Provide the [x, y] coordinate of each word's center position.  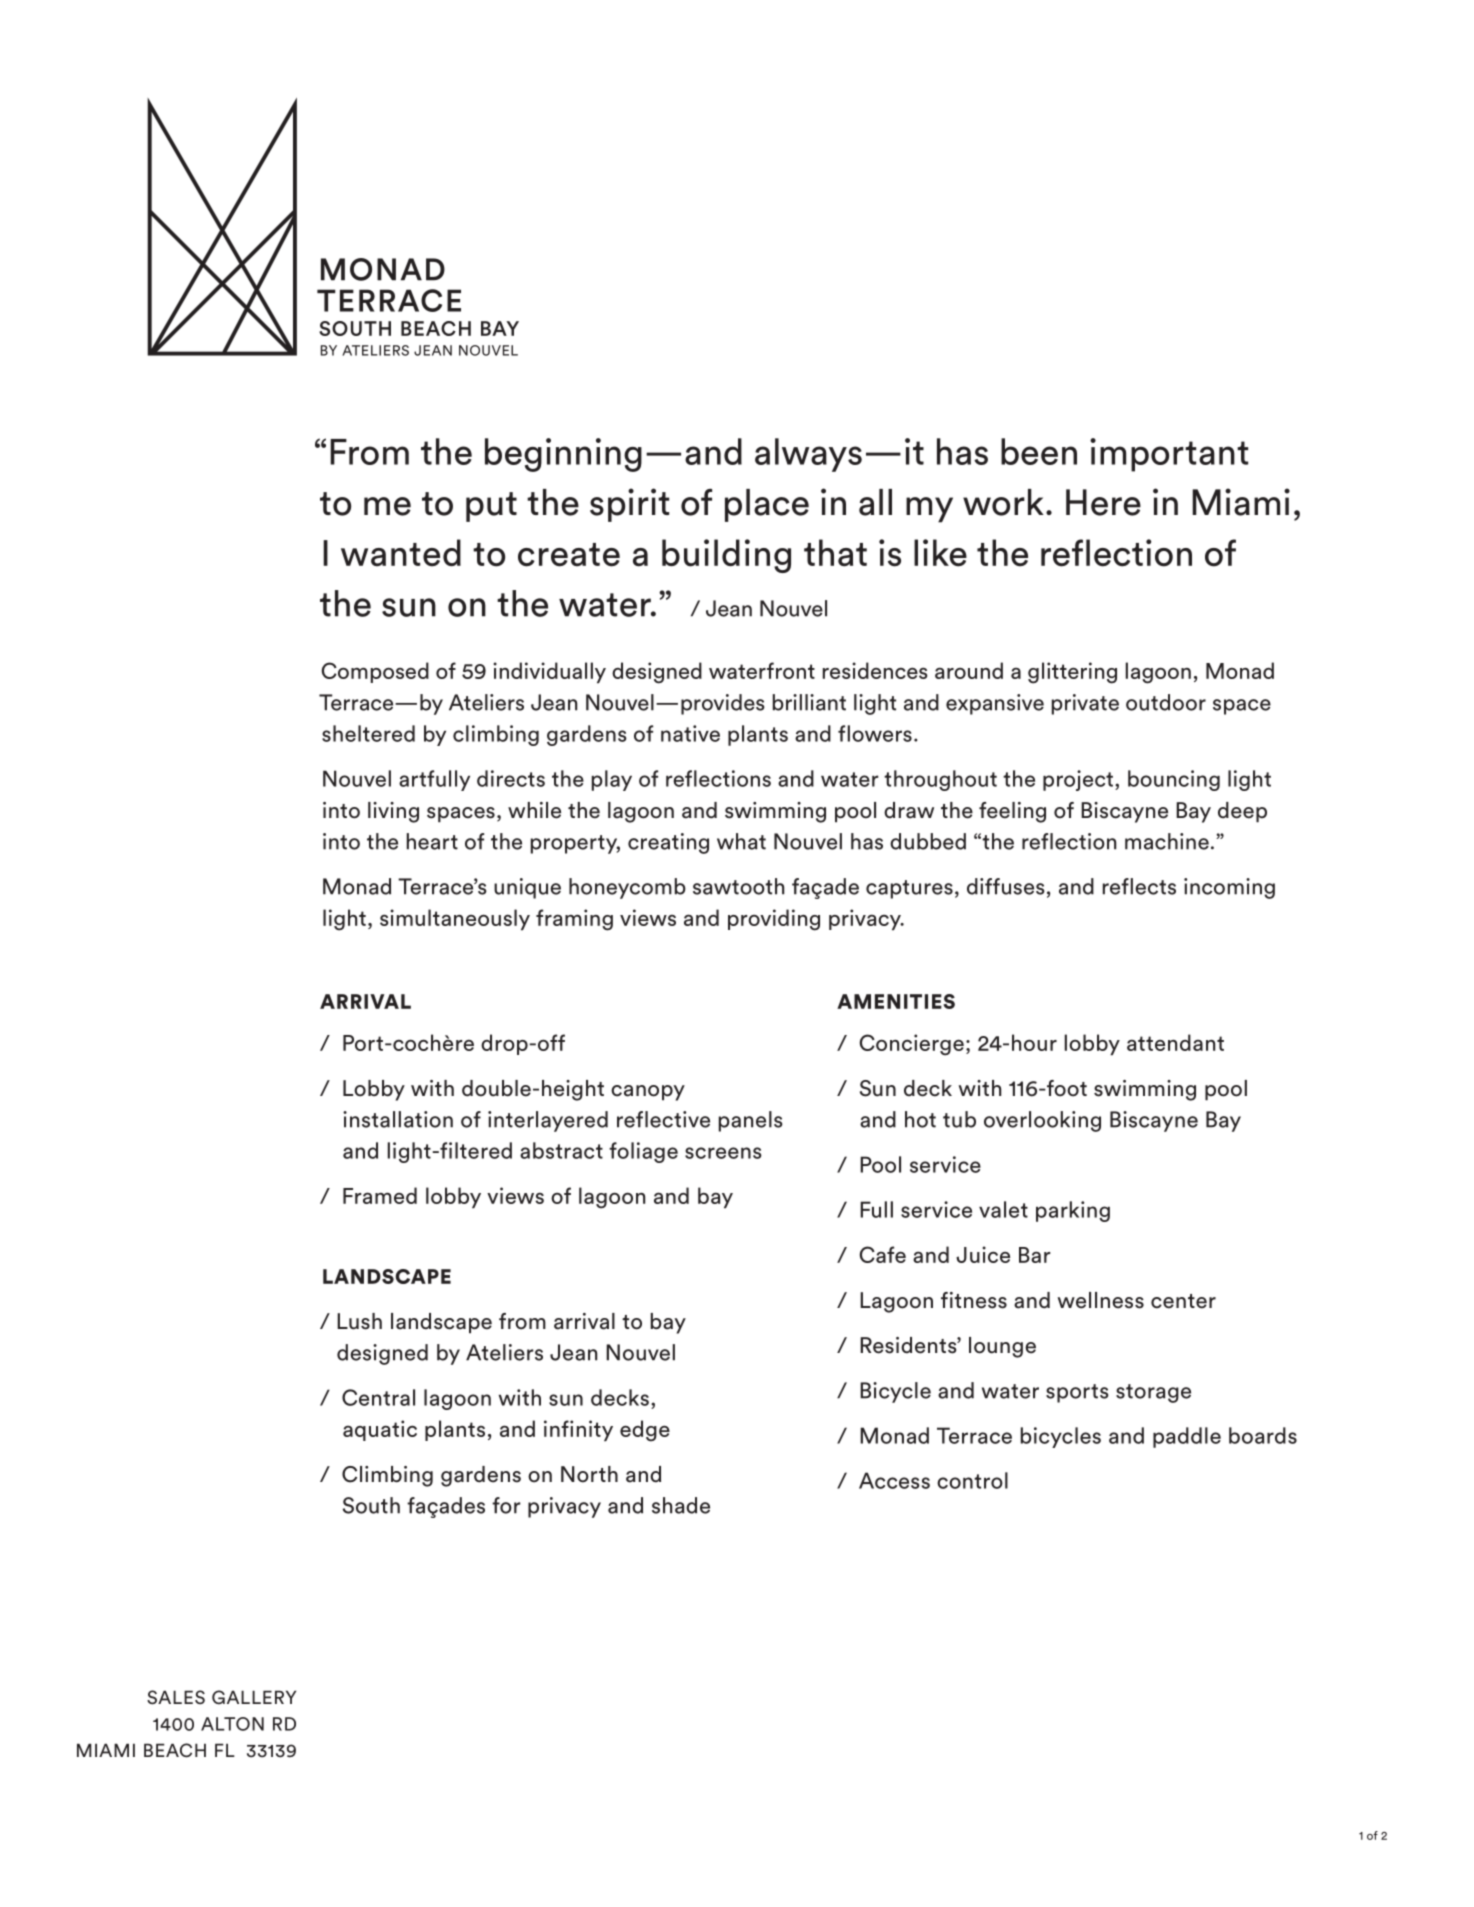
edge [645, 1431]
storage [1153, 1393]
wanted [401, 553]
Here [1103, 502]
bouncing [1174, 780]
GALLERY [254, 1697]
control [972, 1480]
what [741, 841]
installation [398, 1119]
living [393, 812]
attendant [1175, 1042]
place [767, 505]
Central [378, 1397]
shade [681, 1505]
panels [751, 1121]
